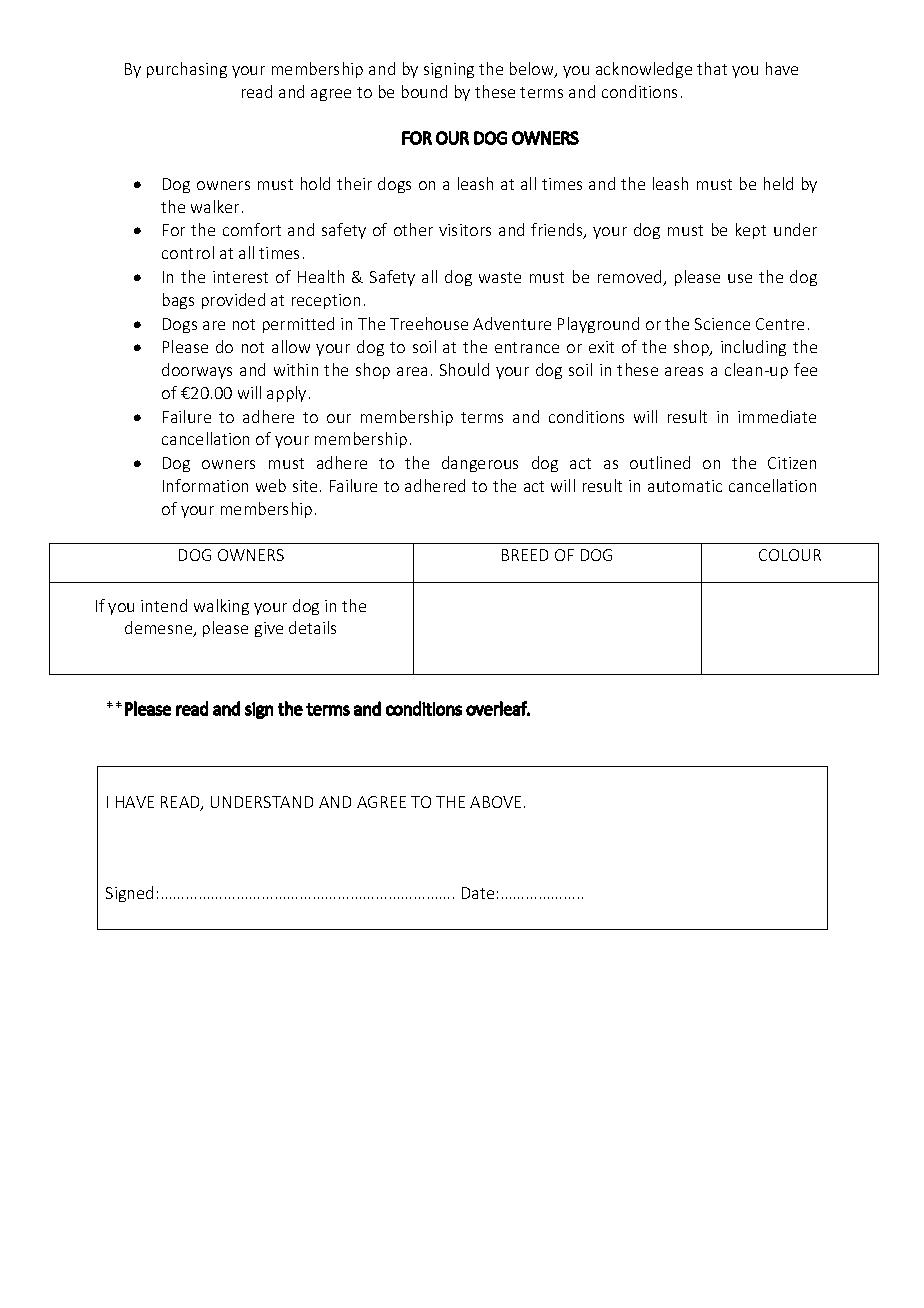 This screenshot has height=1308, width=924. Describe the element at coordinates (495, 802) in the screenshot. I see `ABOVE` at that location.
